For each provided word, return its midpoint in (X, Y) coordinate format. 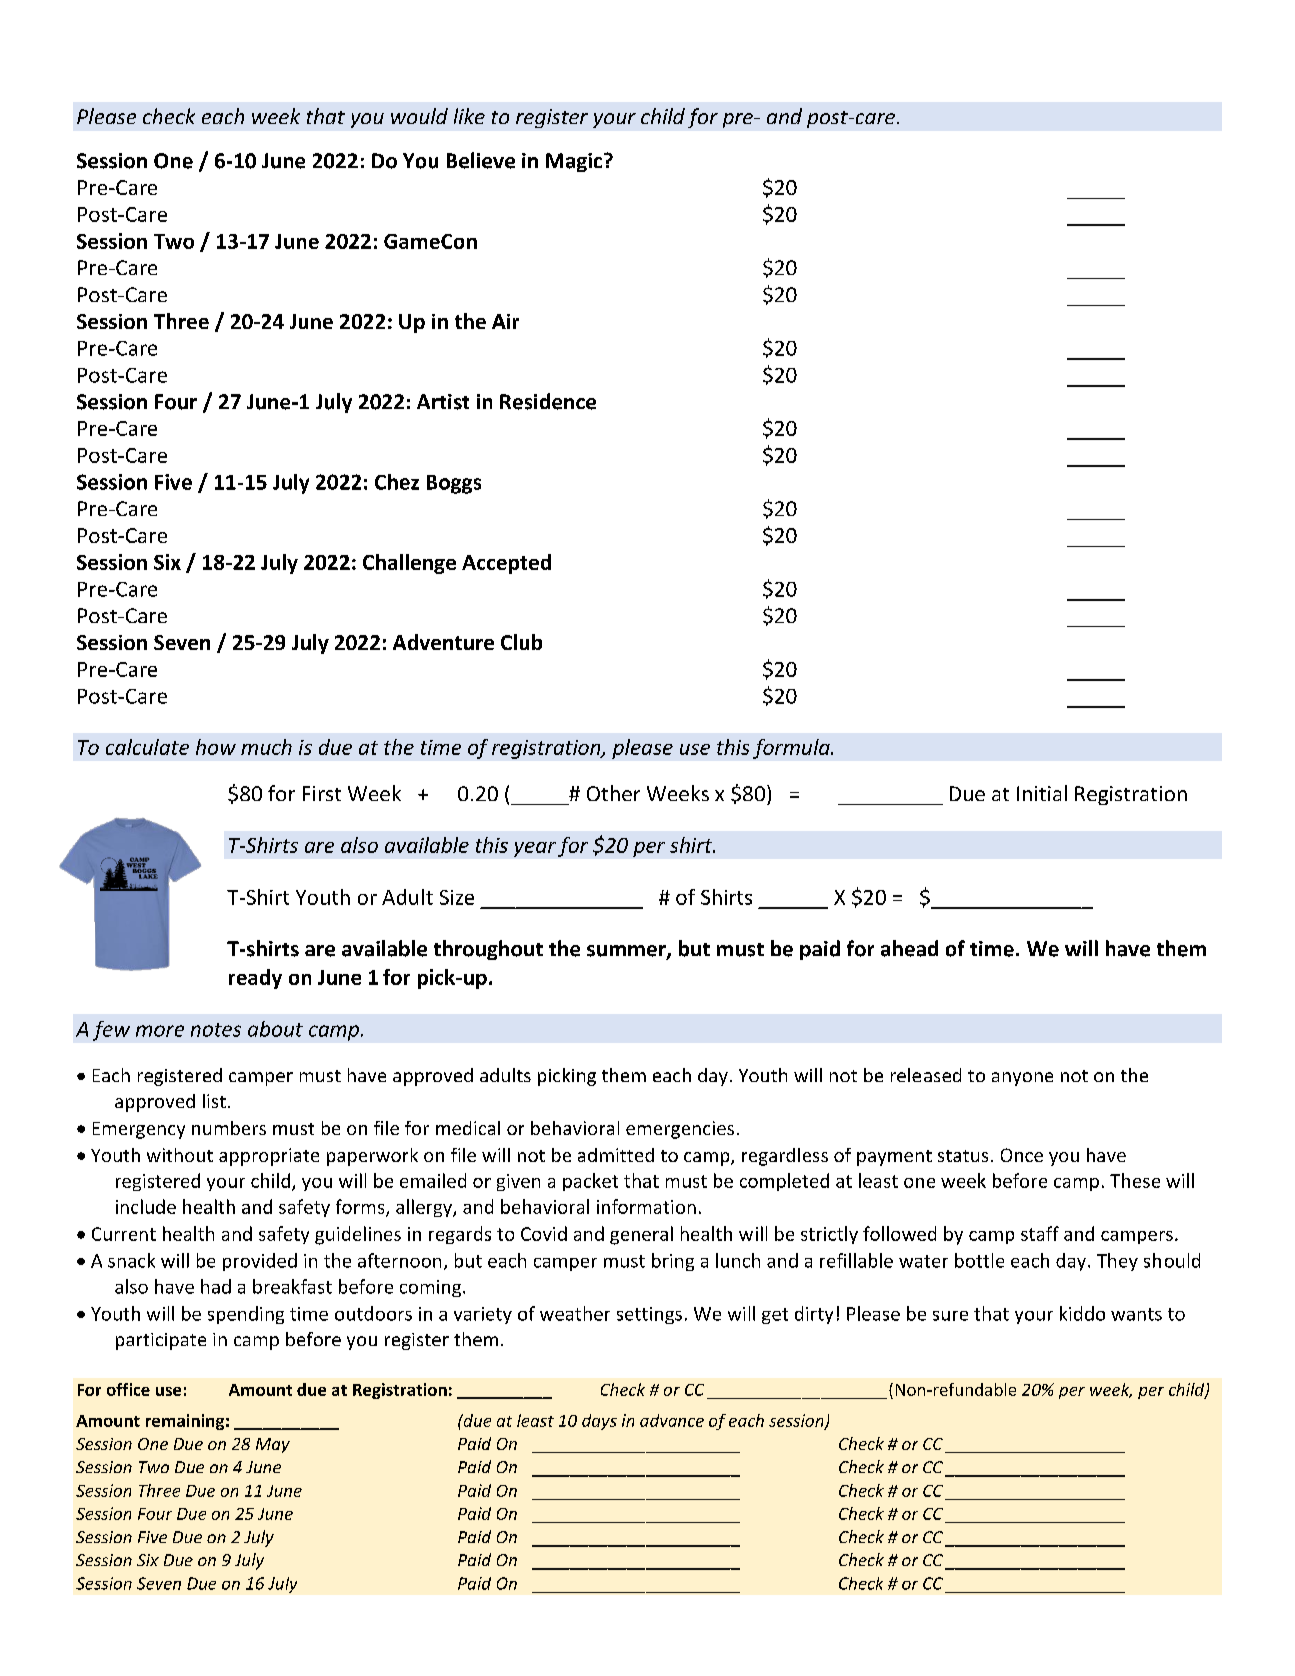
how (216, 747)
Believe (481, 160)
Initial (1042, 793)
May (273, 1445)
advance (672, 1420)
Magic (574, 162)
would (419, 116)
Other (613, 793)
